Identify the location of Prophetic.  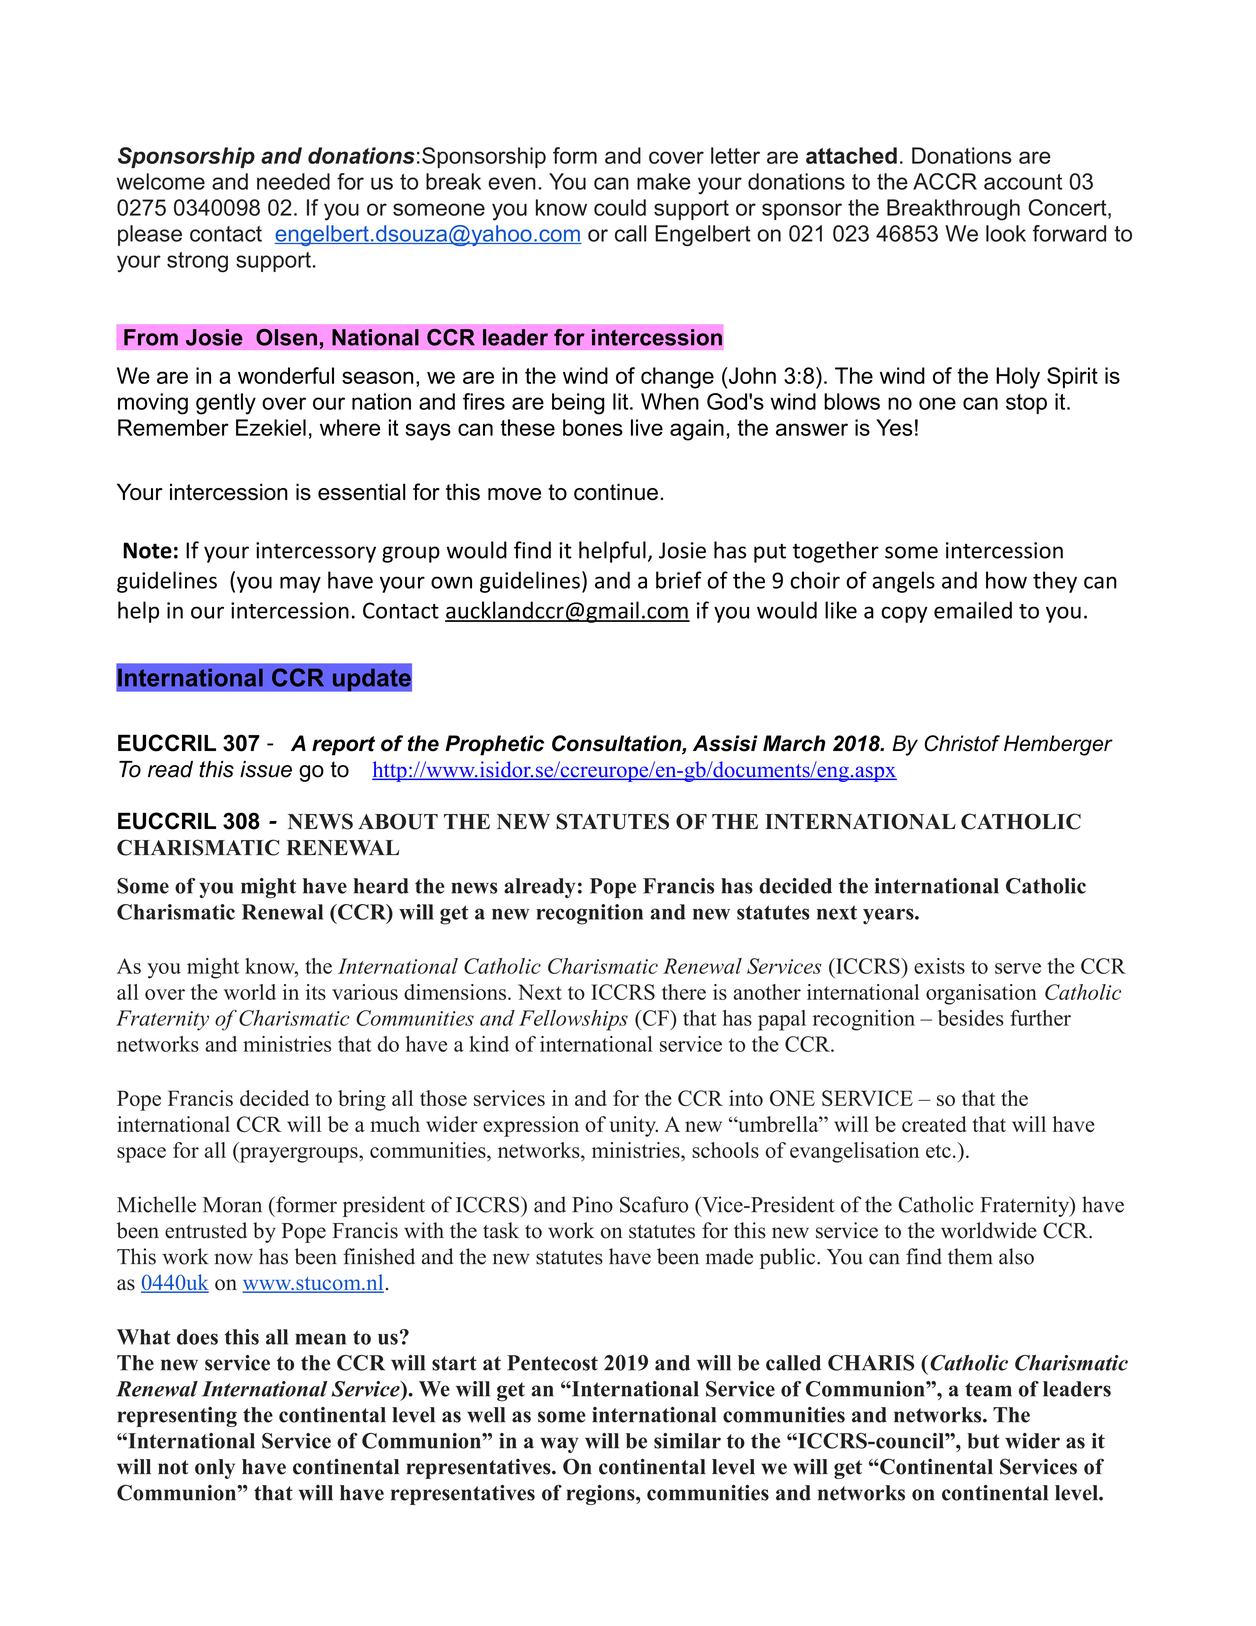
(494, 745).
